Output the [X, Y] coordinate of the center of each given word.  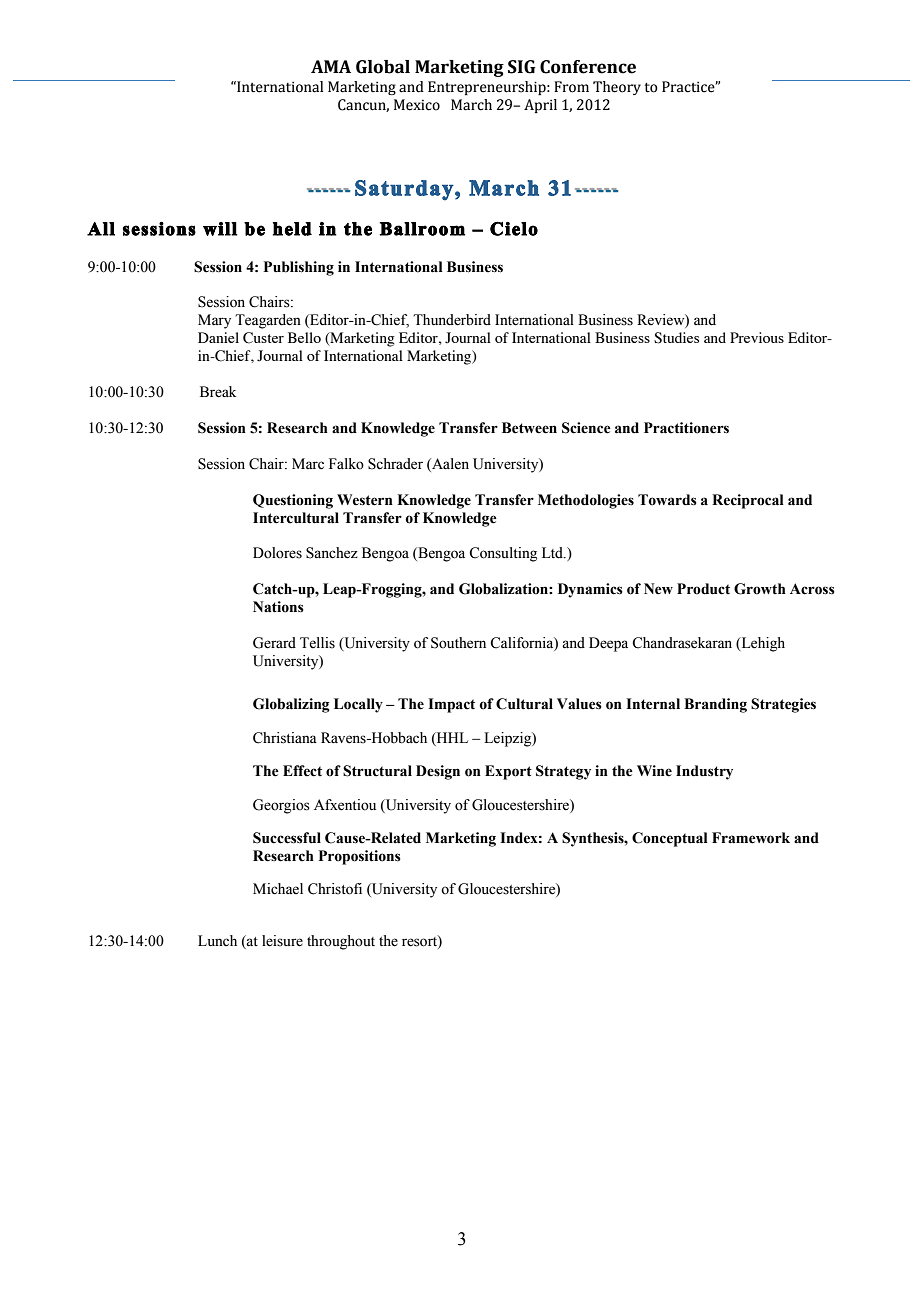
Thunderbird [452, 320]
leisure [282, 941]
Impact [451, 705]
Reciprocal [748, 501]
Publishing [299, 268]
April [540, 106]
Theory [617, 88]
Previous [757, 337]
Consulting [503, 554]
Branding [715, 705]
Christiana [285, 738]
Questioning [293, 501]
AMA [331, 66]
